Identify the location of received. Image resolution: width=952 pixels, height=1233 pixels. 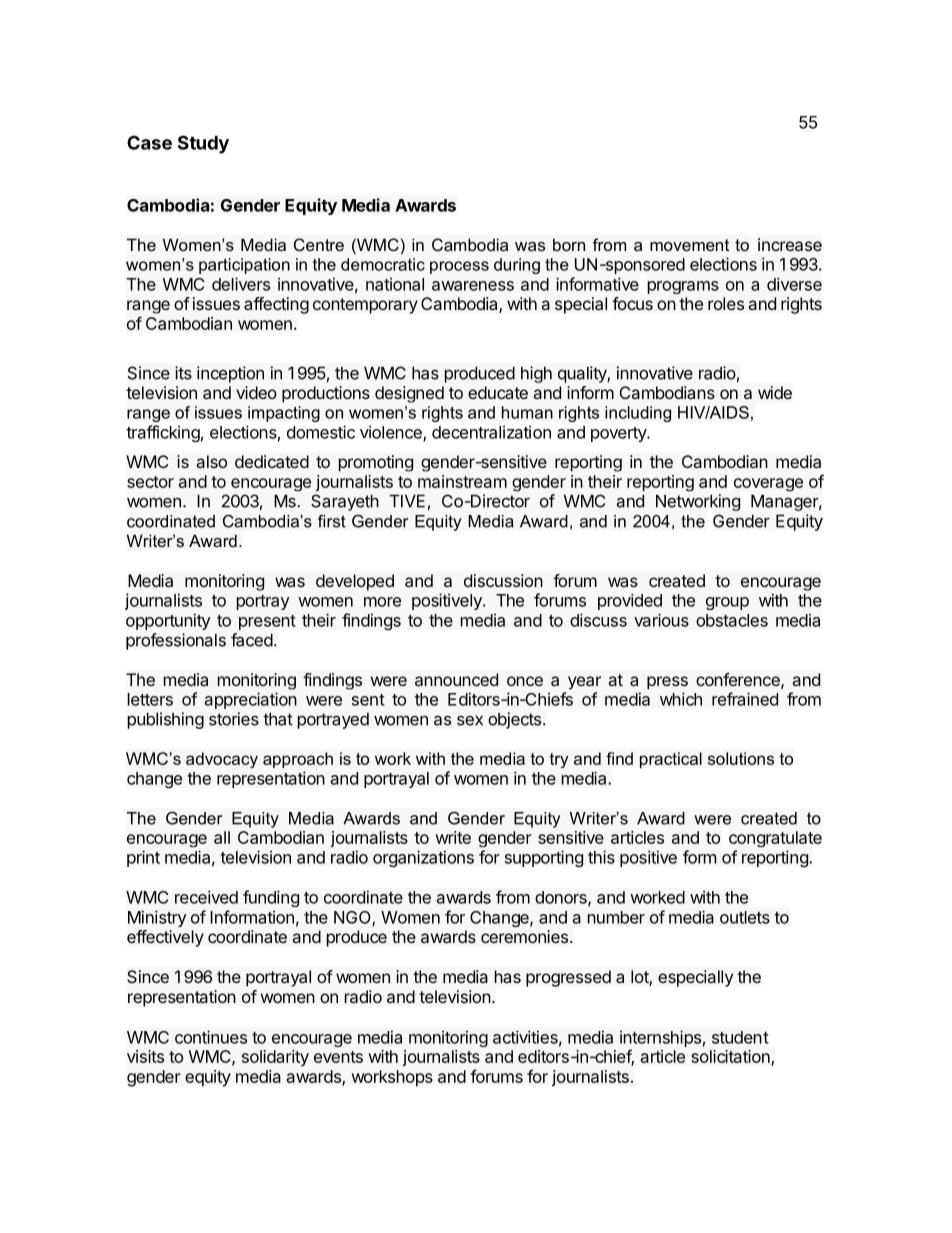
(206, 897).
